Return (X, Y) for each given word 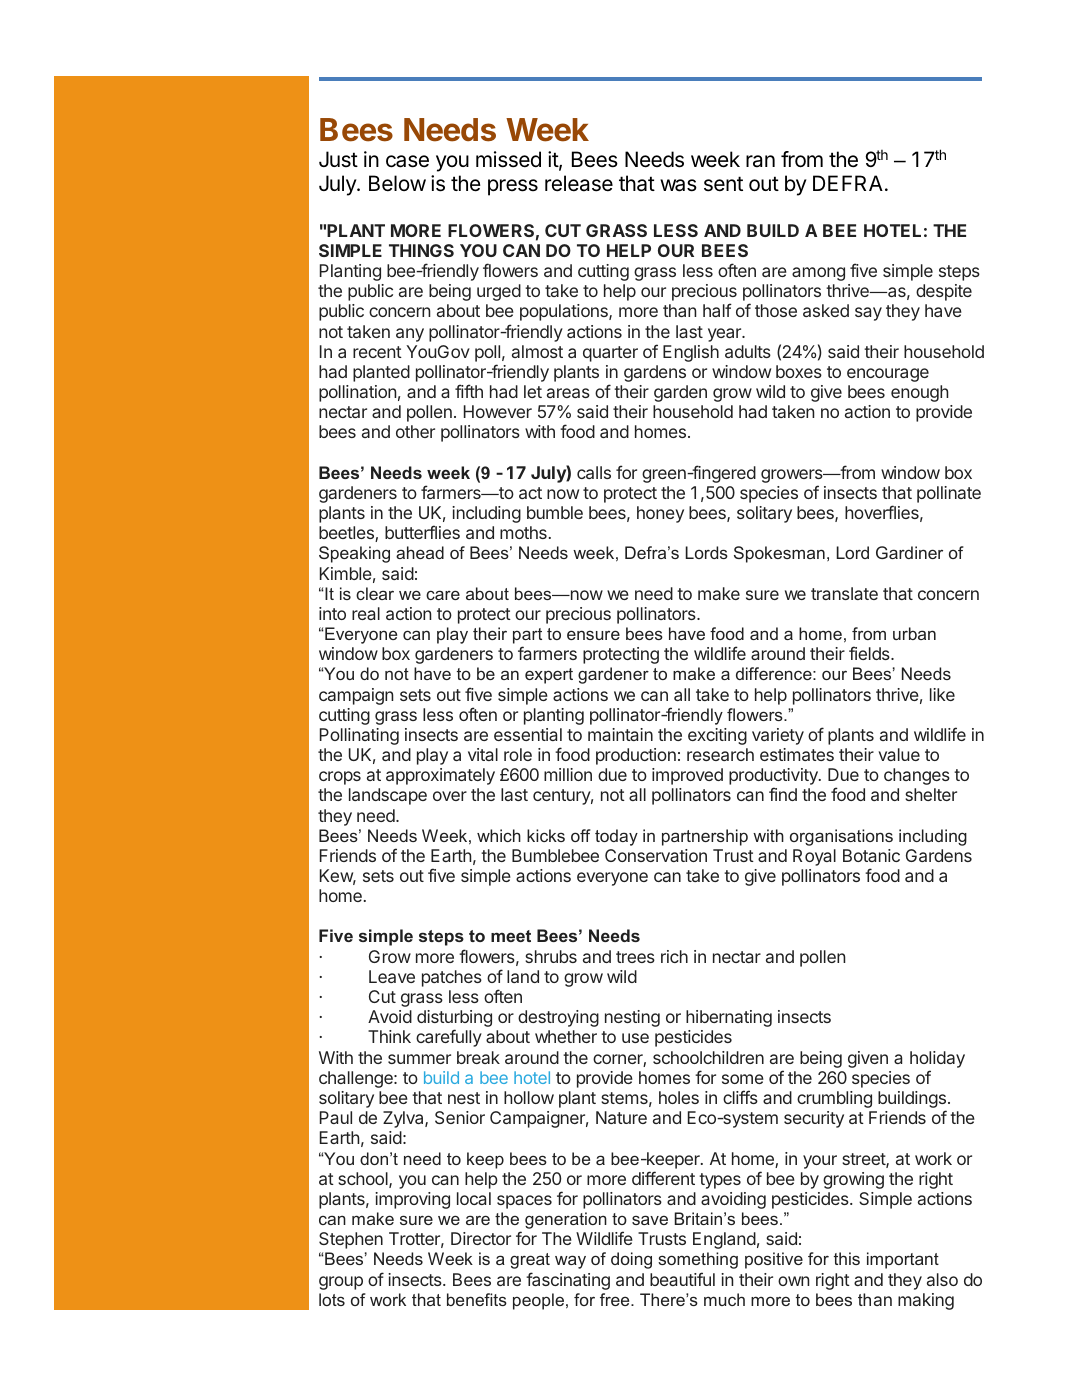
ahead (420, 552)
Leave (392, 976)
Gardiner (909, 552)
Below (397, 183)
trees (635, 957)
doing (631, 1260)
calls (594, 472)
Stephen (351, 1240)
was (678, 185)
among (818, 274)
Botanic (871, 855)
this (847, 1258)
